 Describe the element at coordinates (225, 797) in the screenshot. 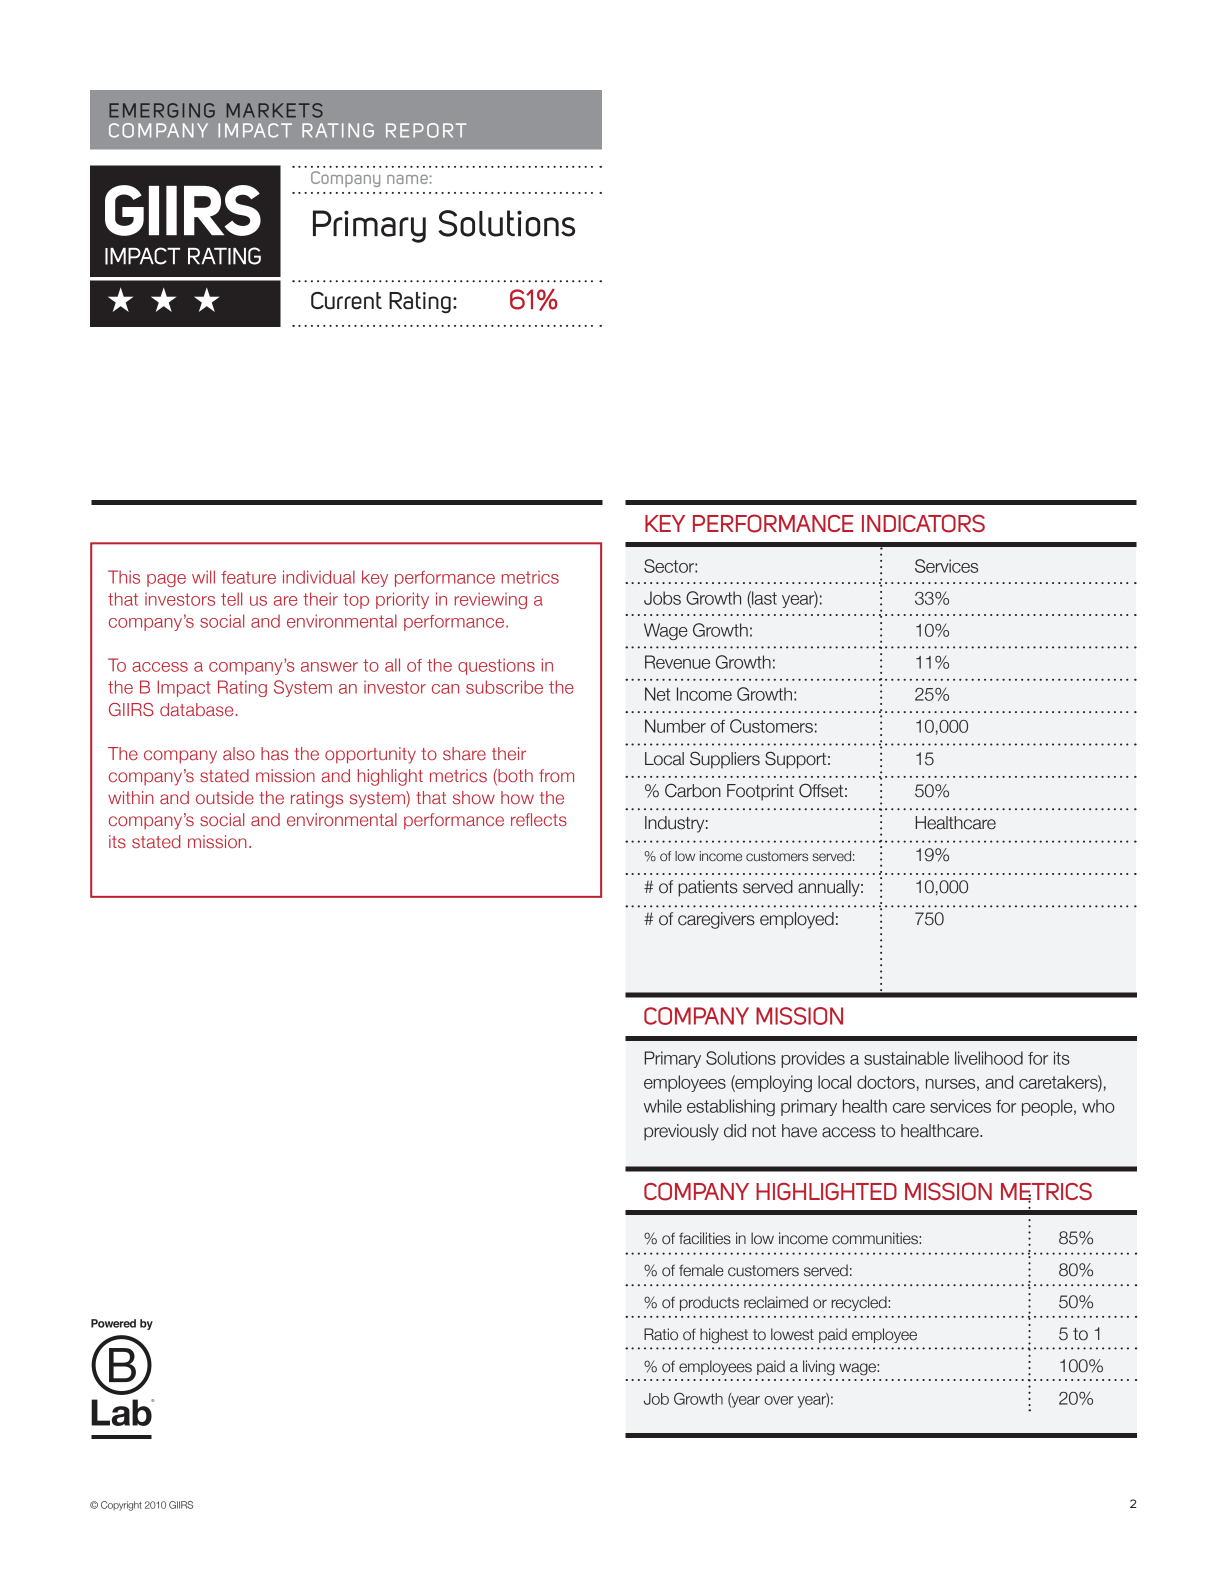

I see `outside` at that location.
